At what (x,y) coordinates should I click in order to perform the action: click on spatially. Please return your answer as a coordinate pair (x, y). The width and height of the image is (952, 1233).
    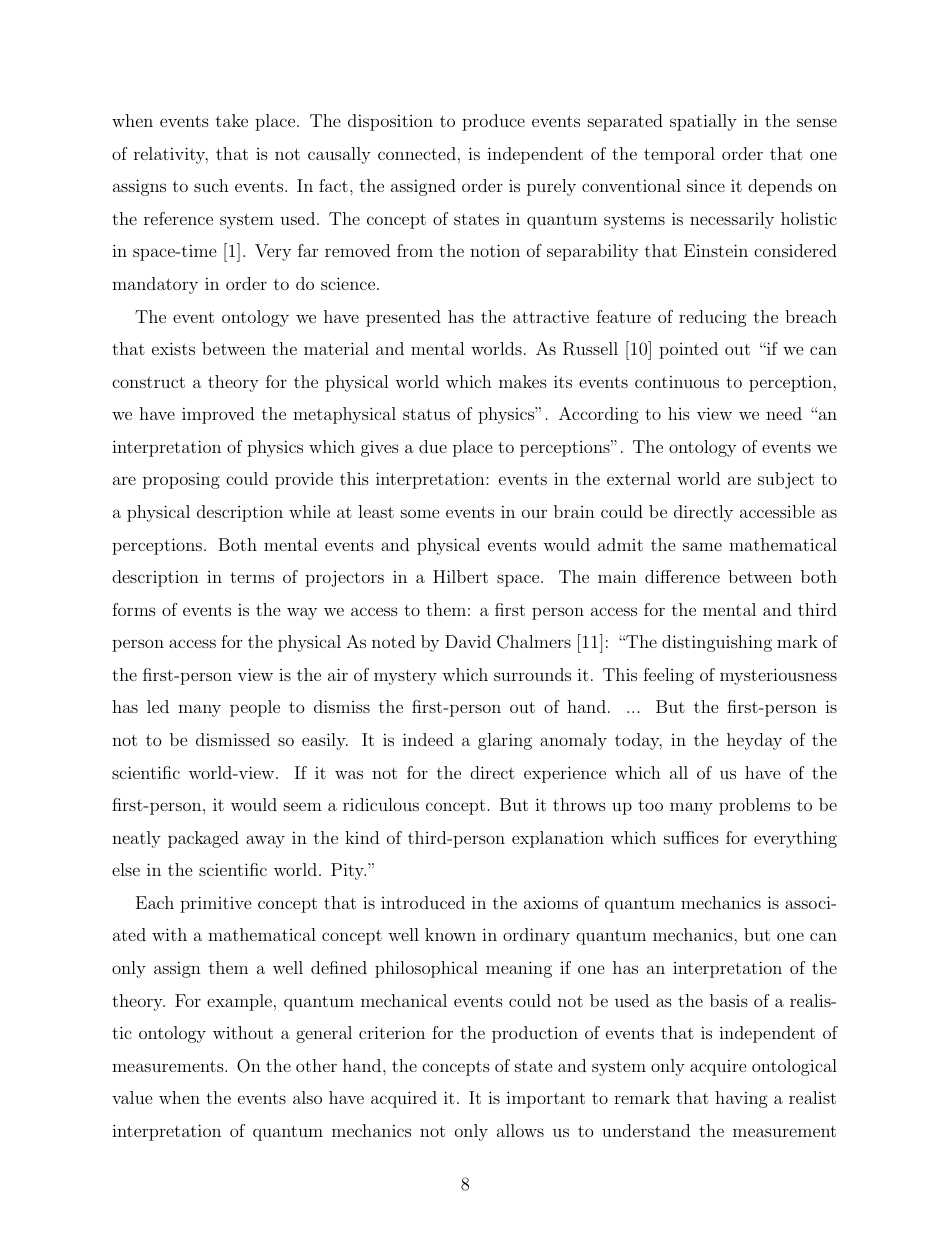
    Looking at the image, I should click on (703, 122).
